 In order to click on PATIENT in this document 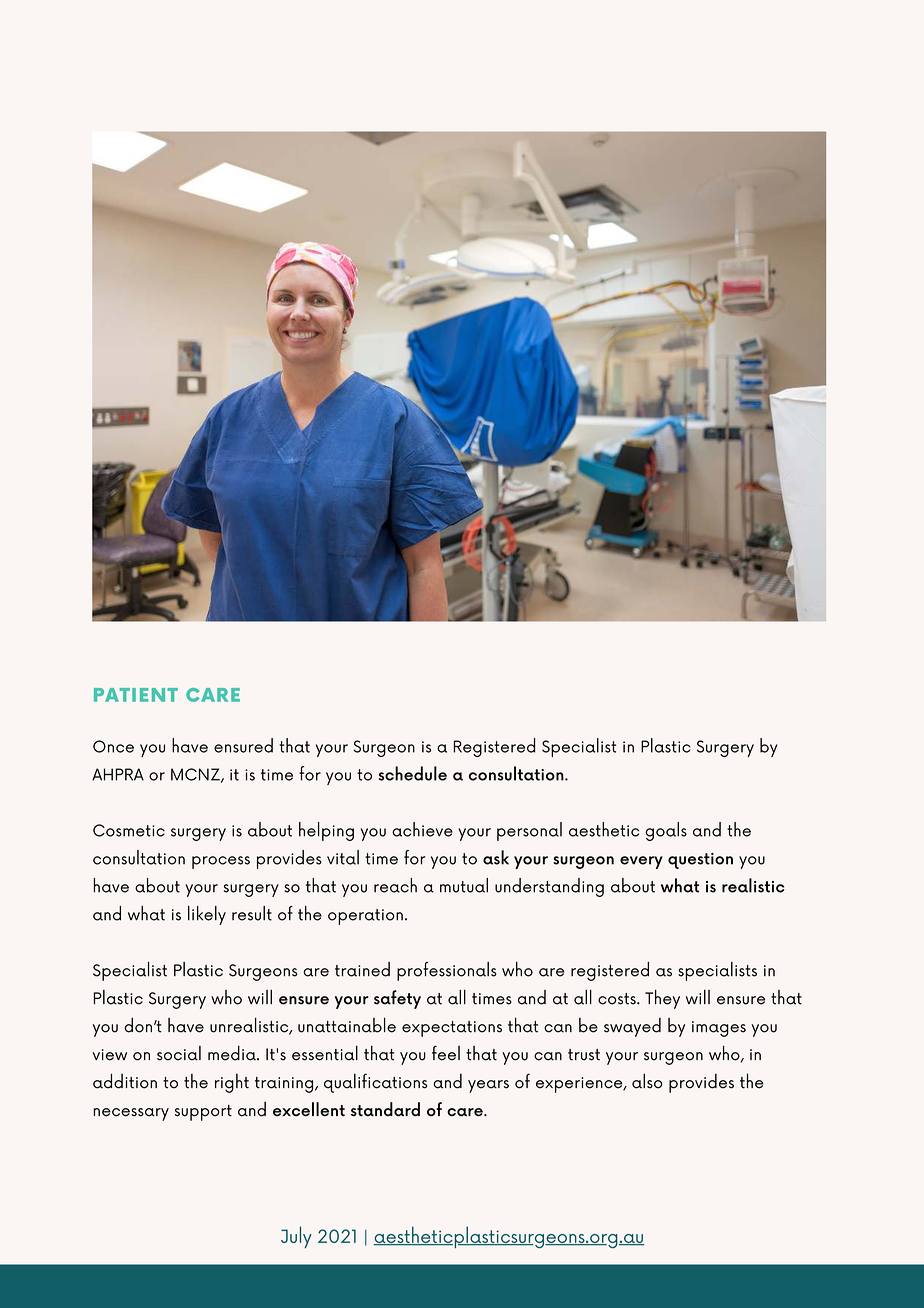, I will do `click(136, 695)`.
